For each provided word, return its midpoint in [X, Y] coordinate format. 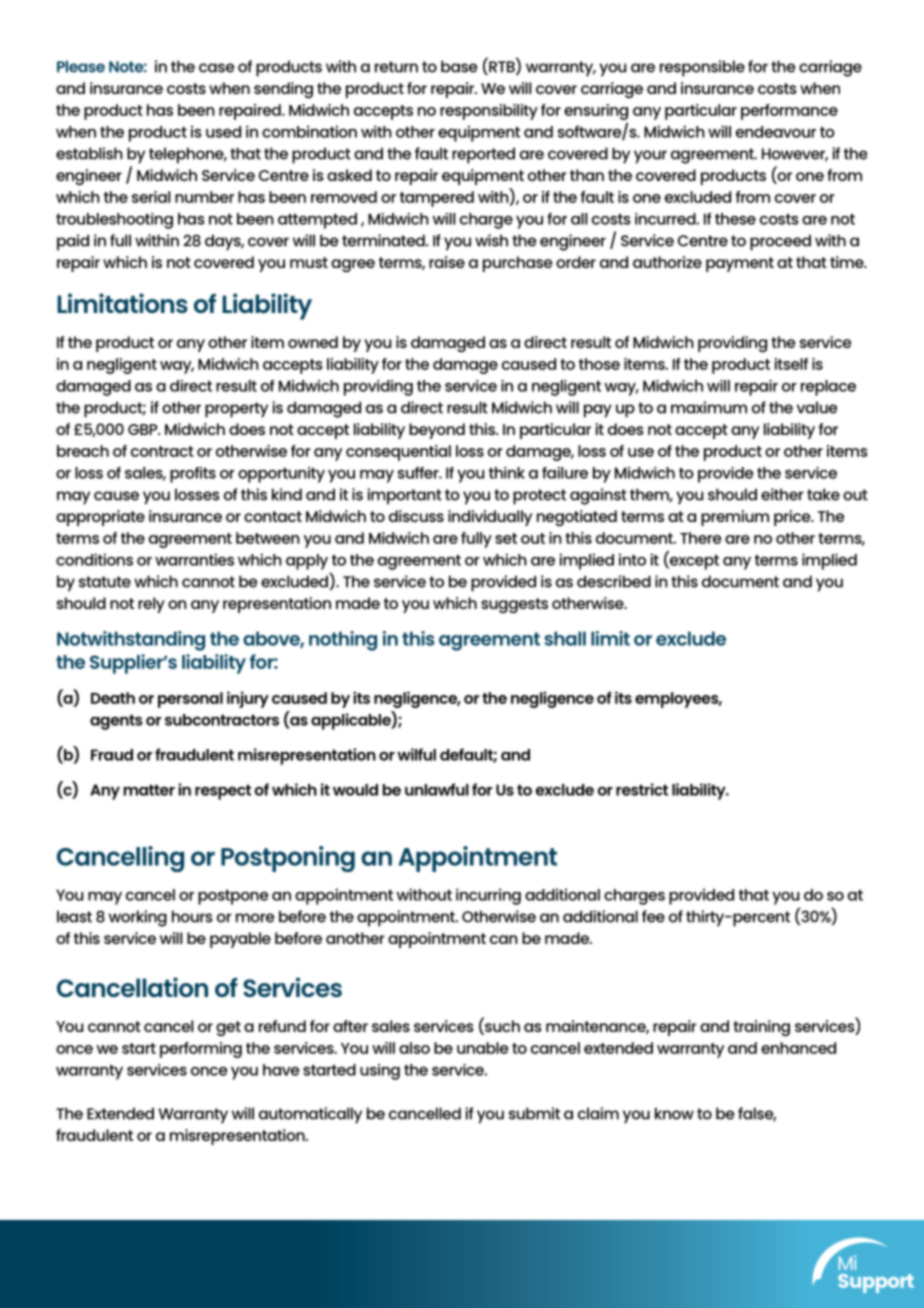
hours [192, 916]
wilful [416, 754]
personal [190, 700]
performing [201, 1050]
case [217, 68]
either [782, 494]
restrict [642, 789]
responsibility [489, 112]
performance [789, 112]
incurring [488, 896]
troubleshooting [114, 221]
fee [653, 916]
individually [490, 518]
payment [740, 264]
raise [447, 262]
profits [193, 475]
